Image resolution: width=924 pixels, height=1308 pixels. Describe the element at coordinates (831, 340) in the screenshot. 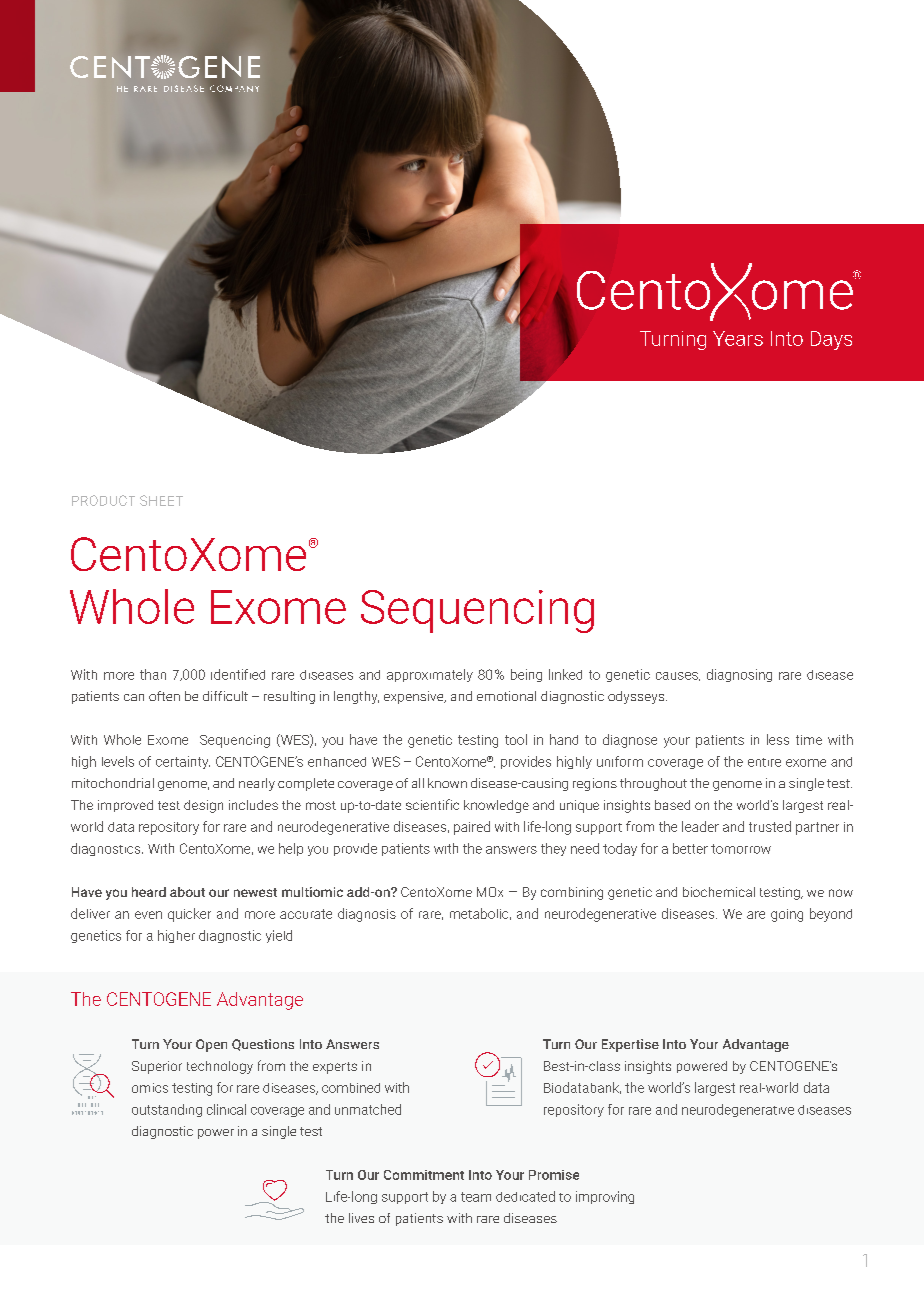

I see `Days` at that location.
